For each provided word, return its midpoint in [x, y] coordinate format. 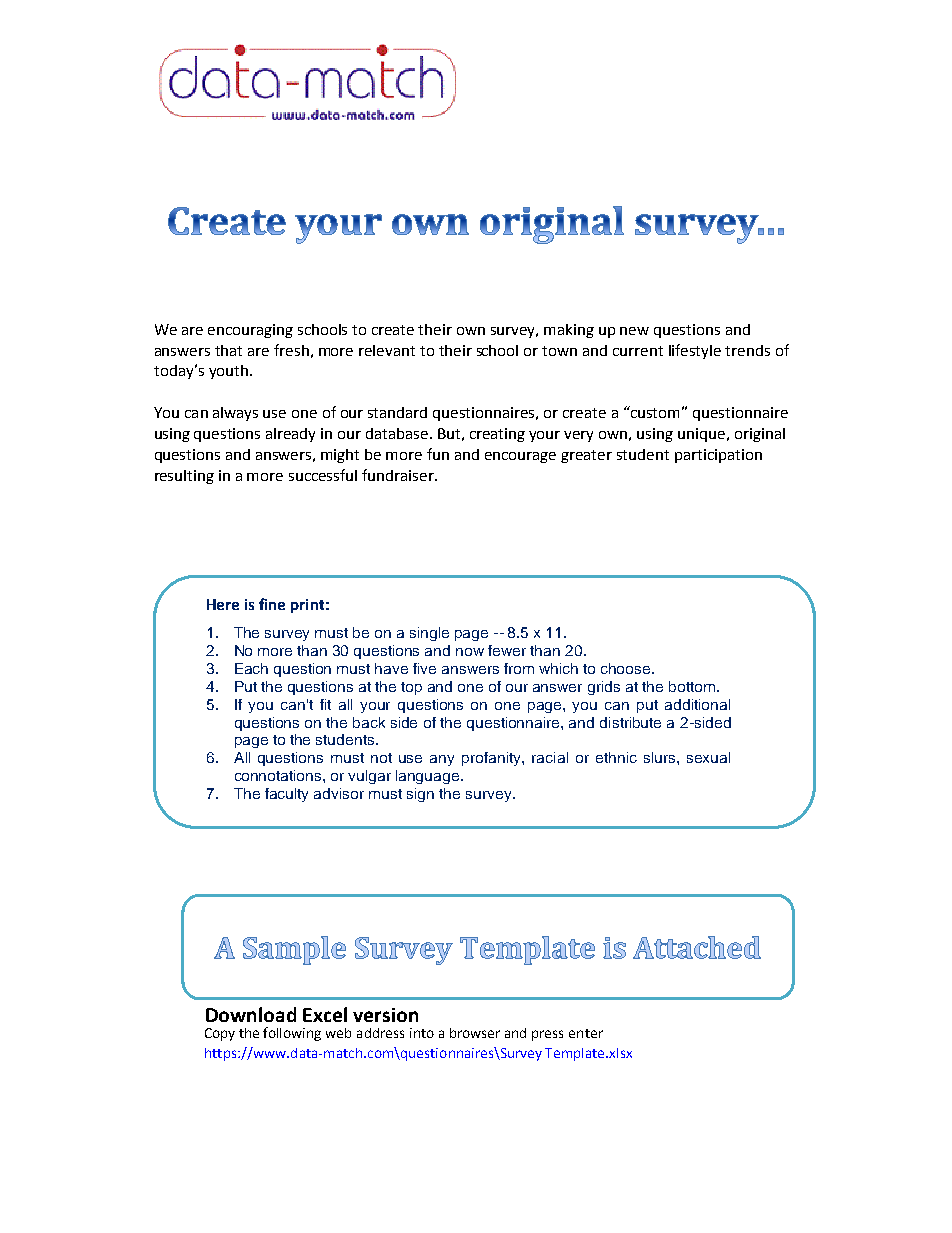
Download [251, 1014]
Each [251, 668]
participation [718, 456]
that [228, 350]
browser [475, 1033]
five [424, 668]
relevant [387, 350]
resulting [184, 477]
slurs [661, 757]
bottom [692, 686]
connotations [279, 775]
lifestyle [695, 351]
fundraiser [399, 475]
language [429, 777]
